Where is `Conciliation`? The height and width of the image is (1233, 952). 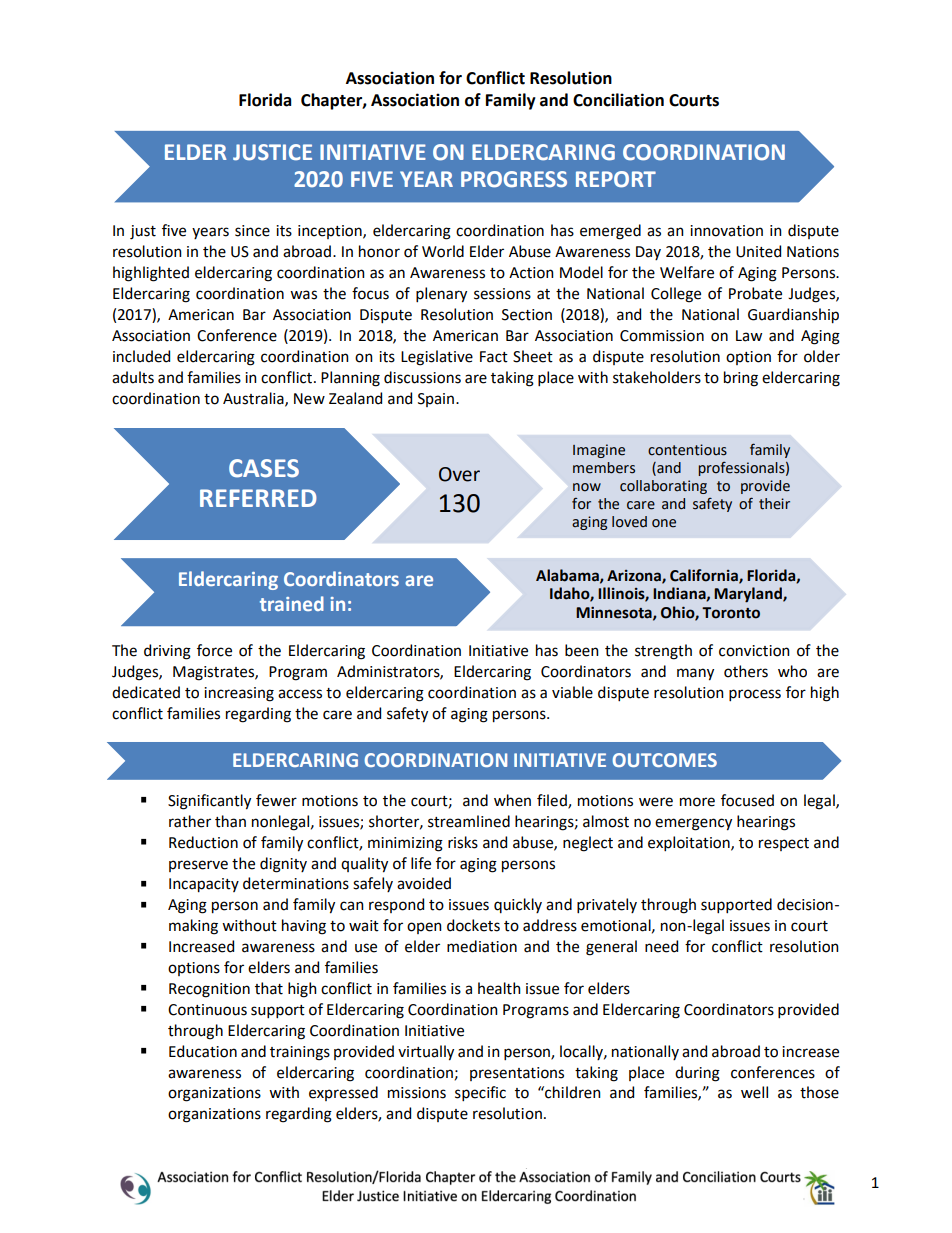 Conciliation is located at coordinates (618, 100).
